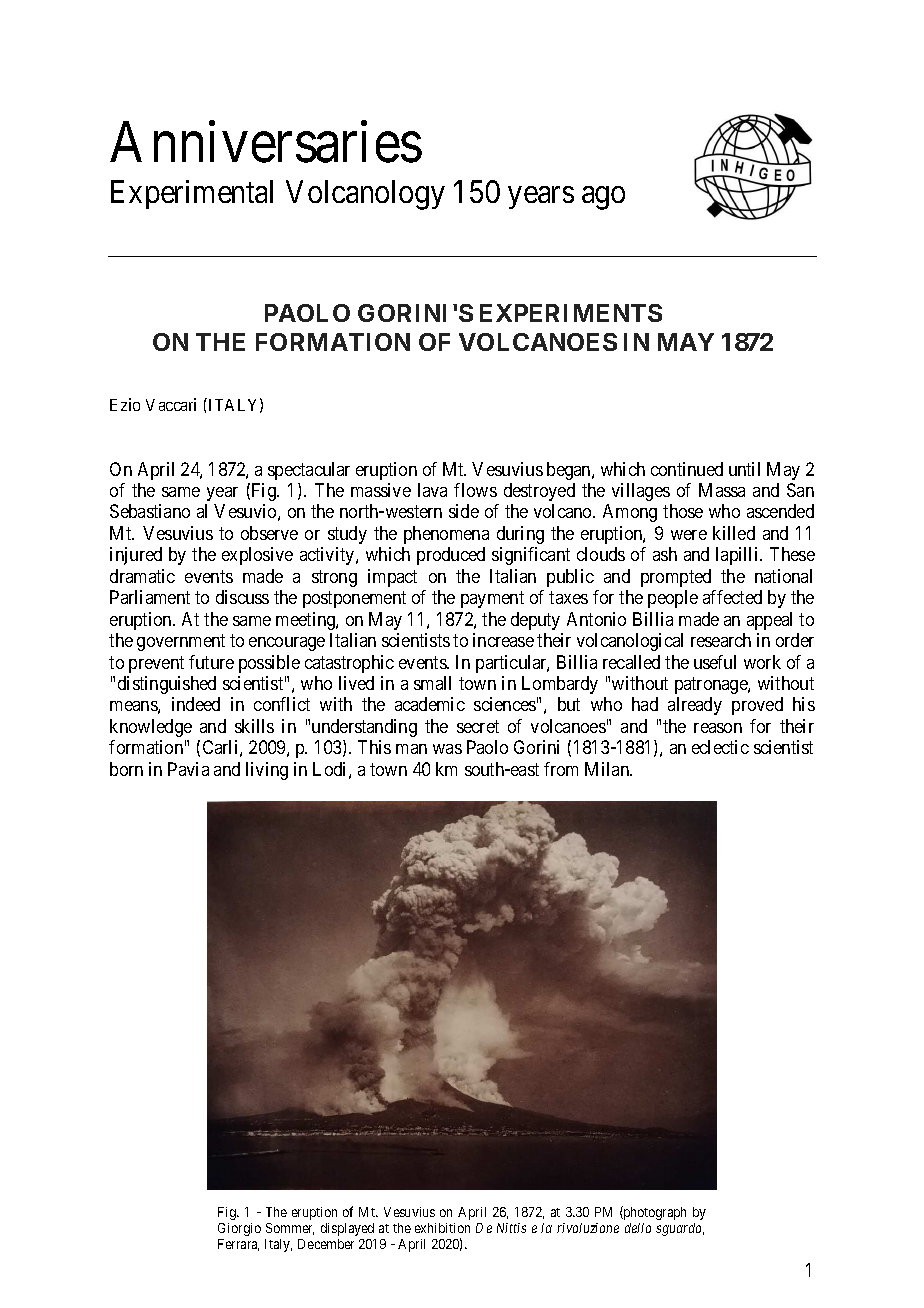 The width and height of the screenshot is (924, 1308). What do you see at coordinates (475, 490) in the screenshot?
I see `flows` at bounding box center [475, 490].
